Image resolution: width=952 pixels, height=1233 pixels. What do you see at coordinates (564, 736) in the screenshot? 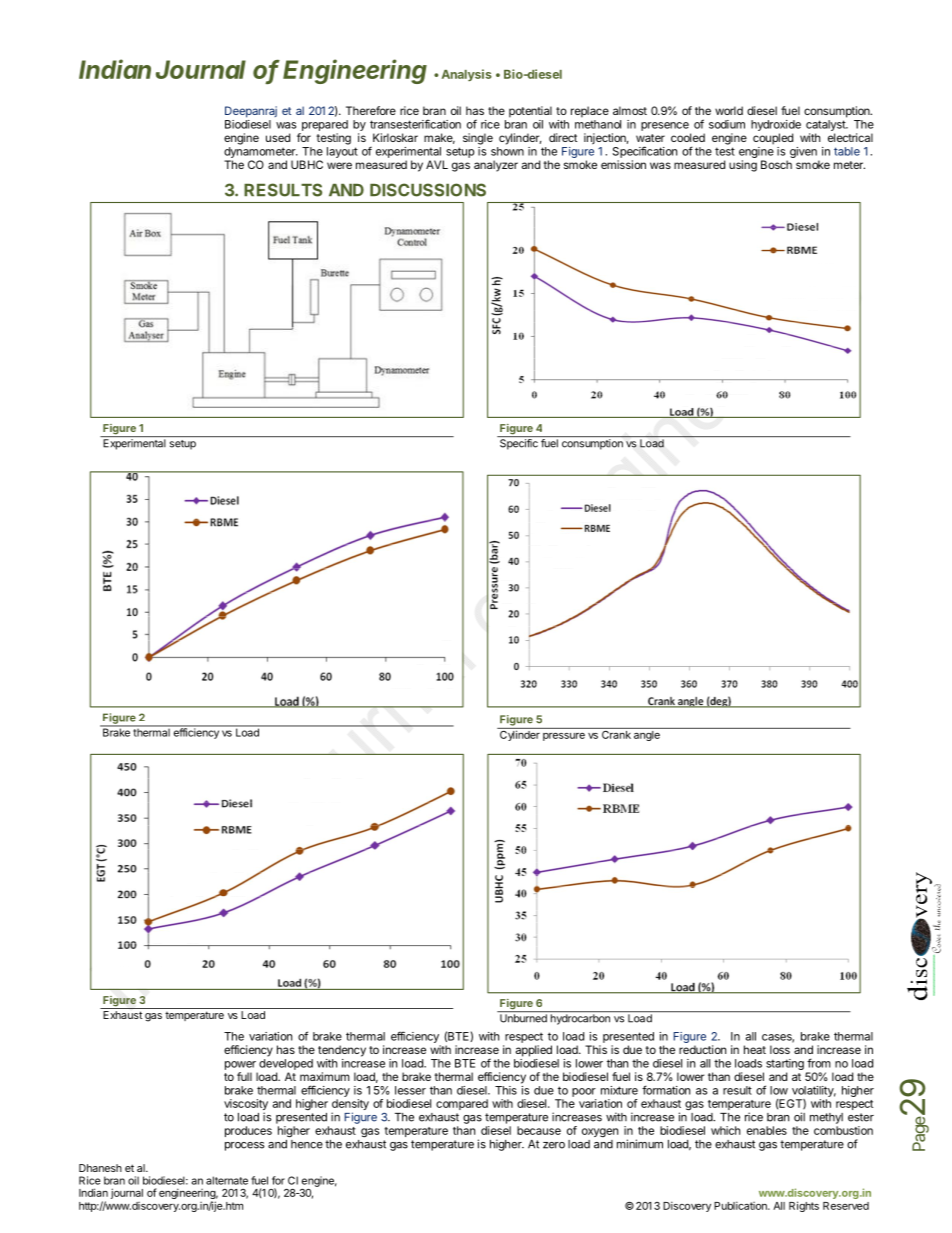
I see `pressure` at bounding box center [564, 736].
